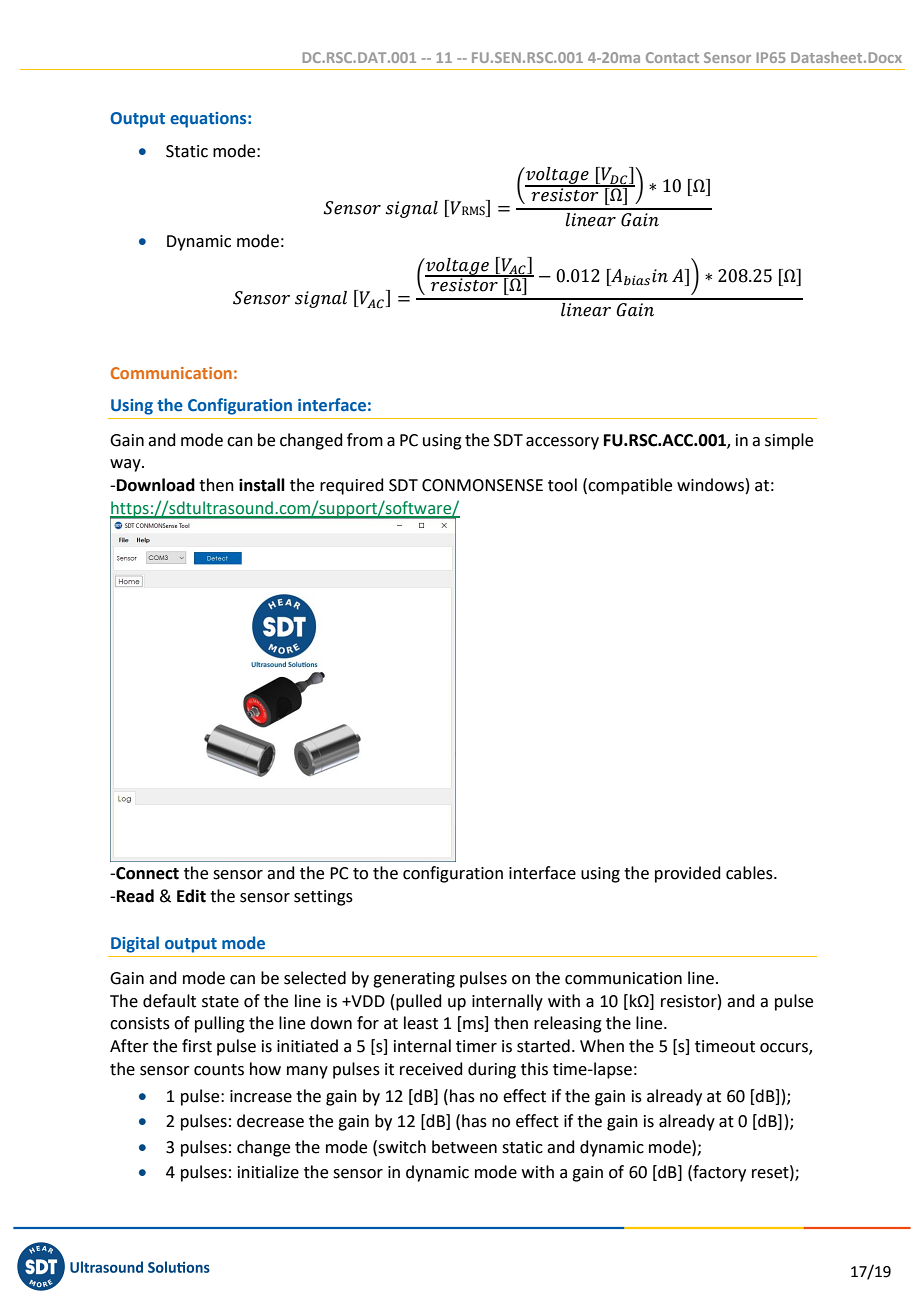 The height and width of the image is (1308, 924). I want to click on decrease, so click(270, 1121).
